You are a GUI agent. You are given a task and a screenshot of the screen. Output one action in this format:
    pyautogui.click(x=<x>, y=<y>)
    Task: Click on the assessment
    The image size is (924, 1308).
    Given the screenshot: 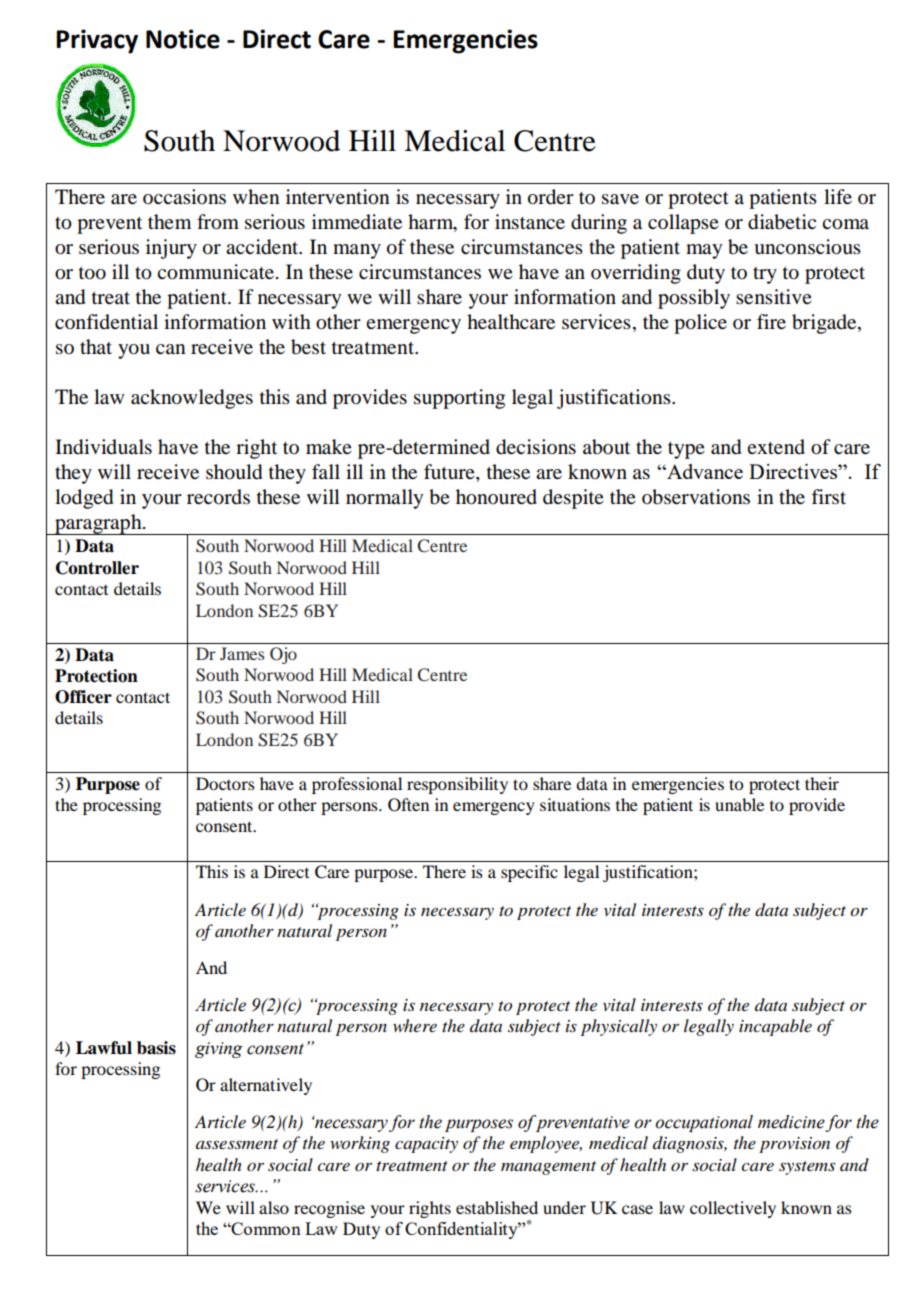 What is the action you would take?
    pyautogui.click(x=237, y=1144)
